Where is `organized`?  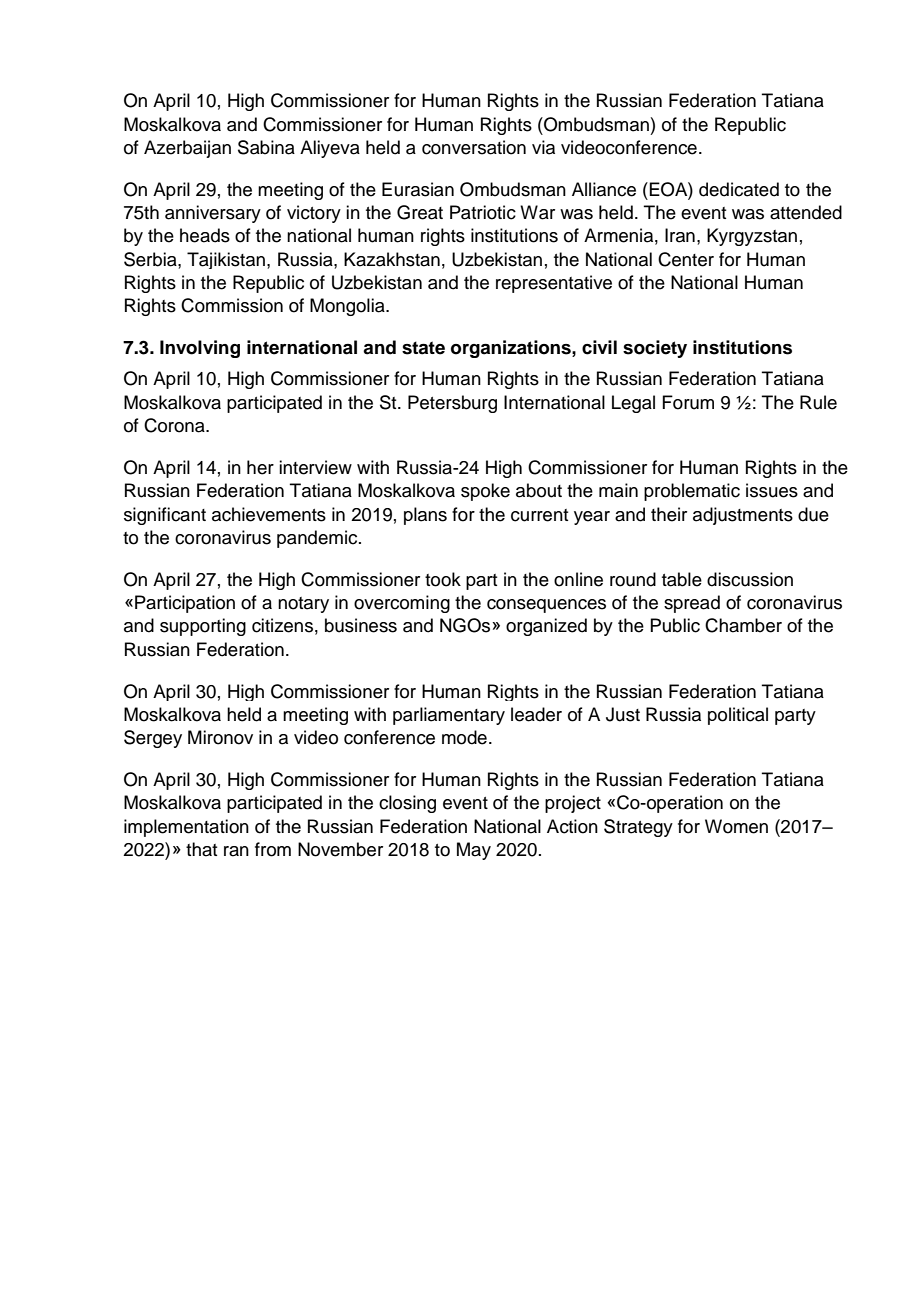 organized is located at coordinates (546, 627).
